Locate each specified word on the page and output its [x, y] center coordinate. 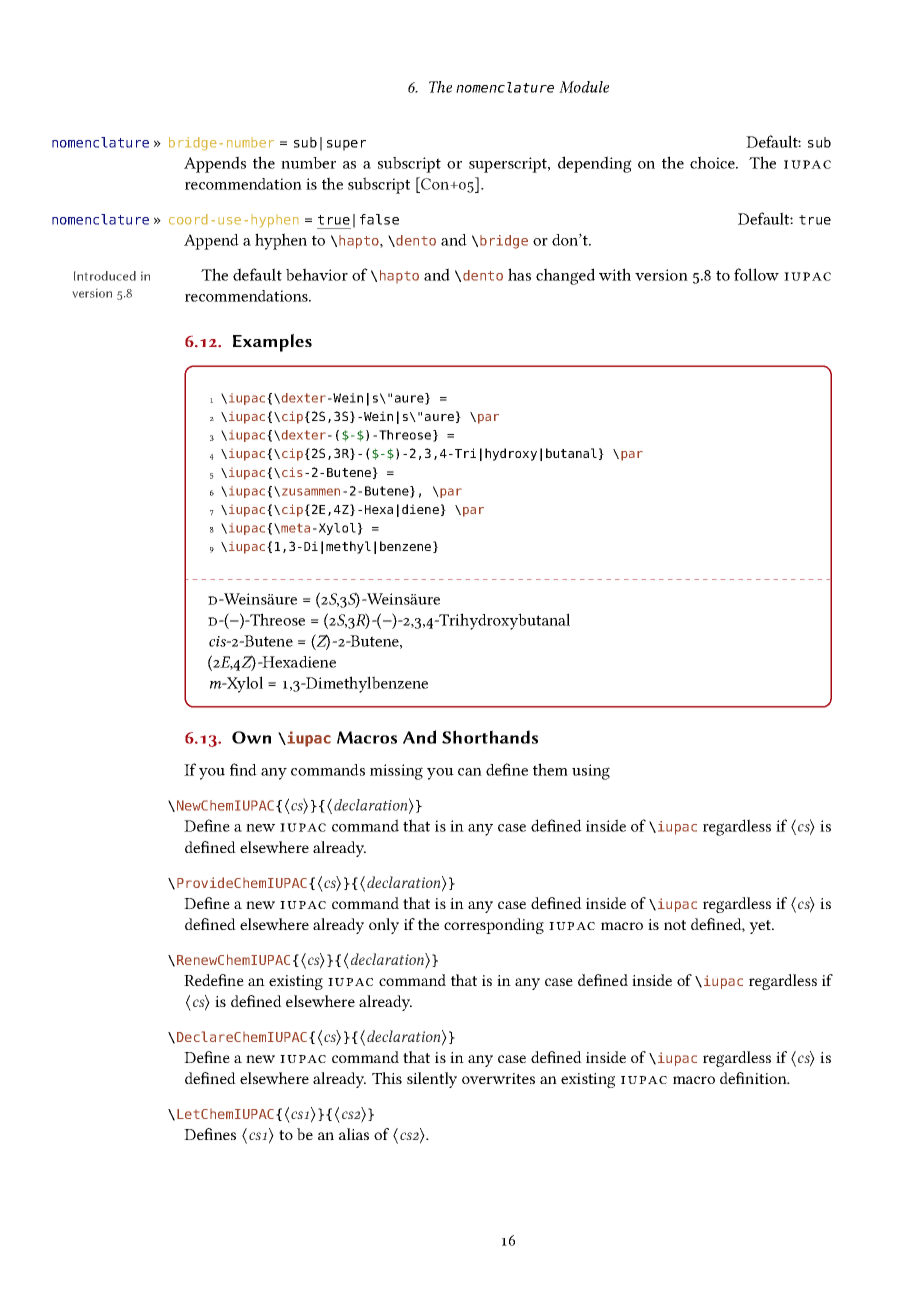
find [243, 769]
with [615, 274]
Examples [272, 343]
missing [396, 772]
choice [713, 162]
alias [354, 1134]
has [519, 274]
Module [584, 87]
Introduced [105, 276]
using [591, 772]
